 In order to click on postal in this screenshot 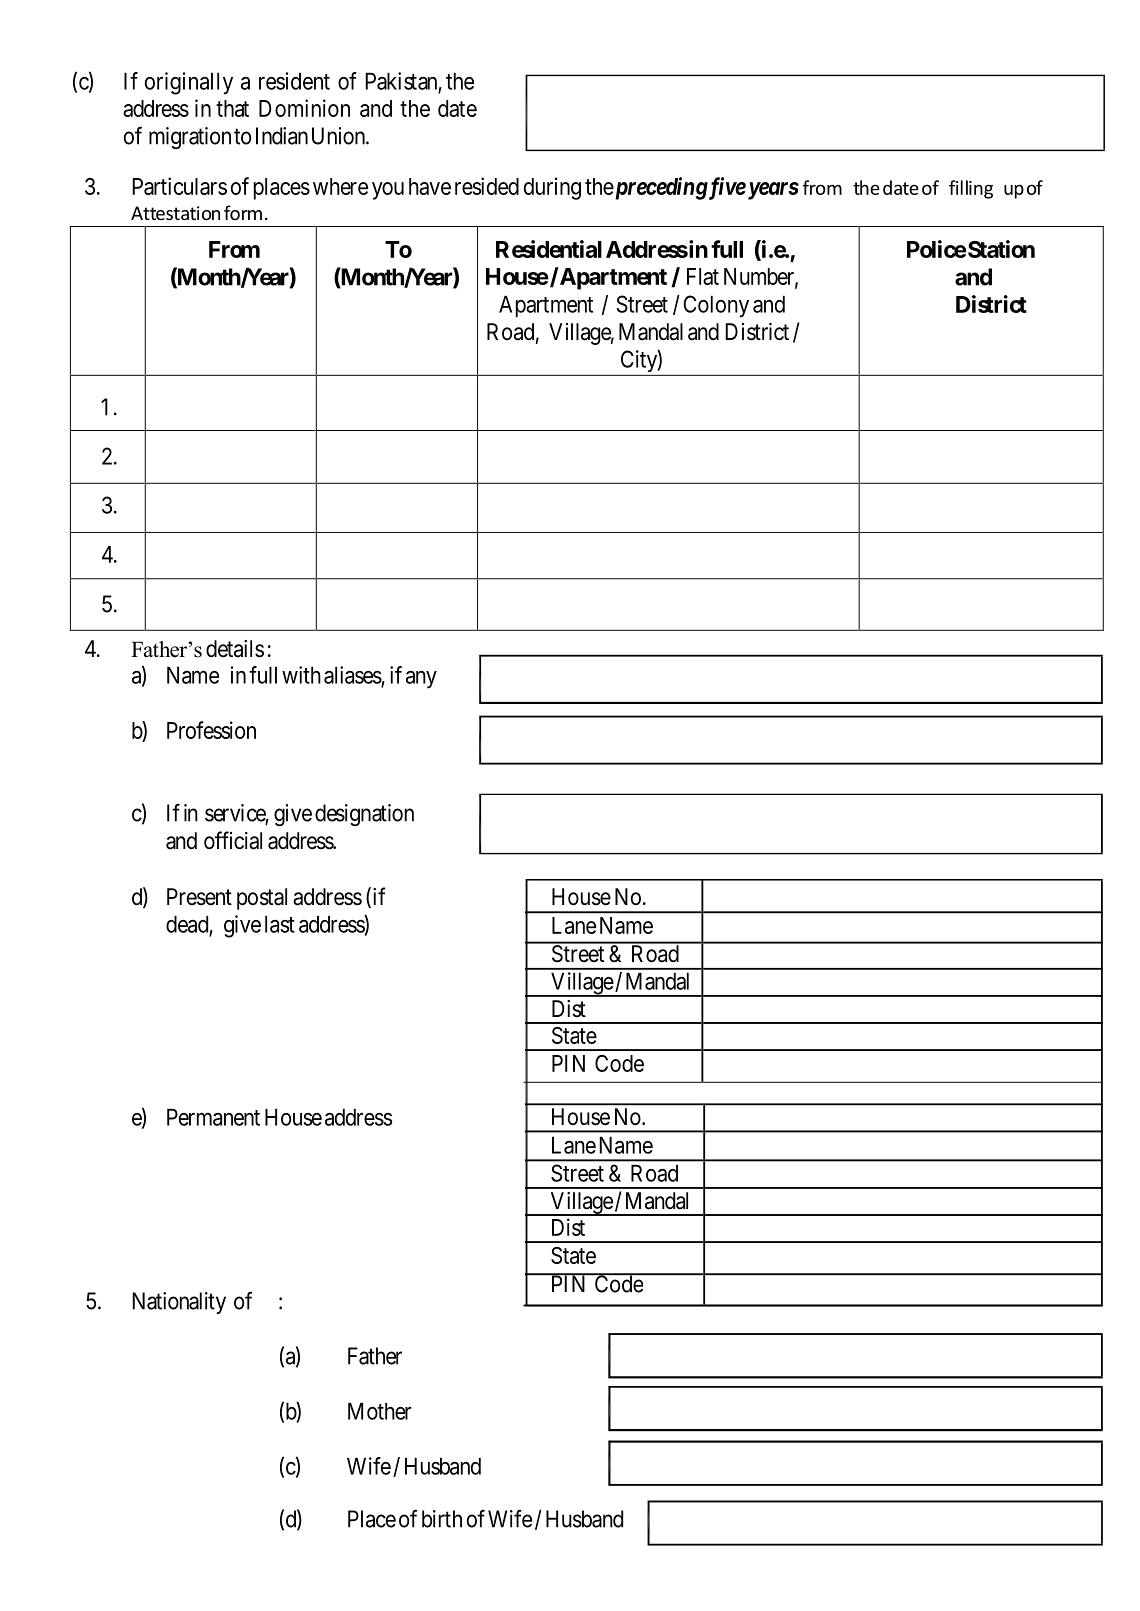, I will do `click(262, 899)`.
